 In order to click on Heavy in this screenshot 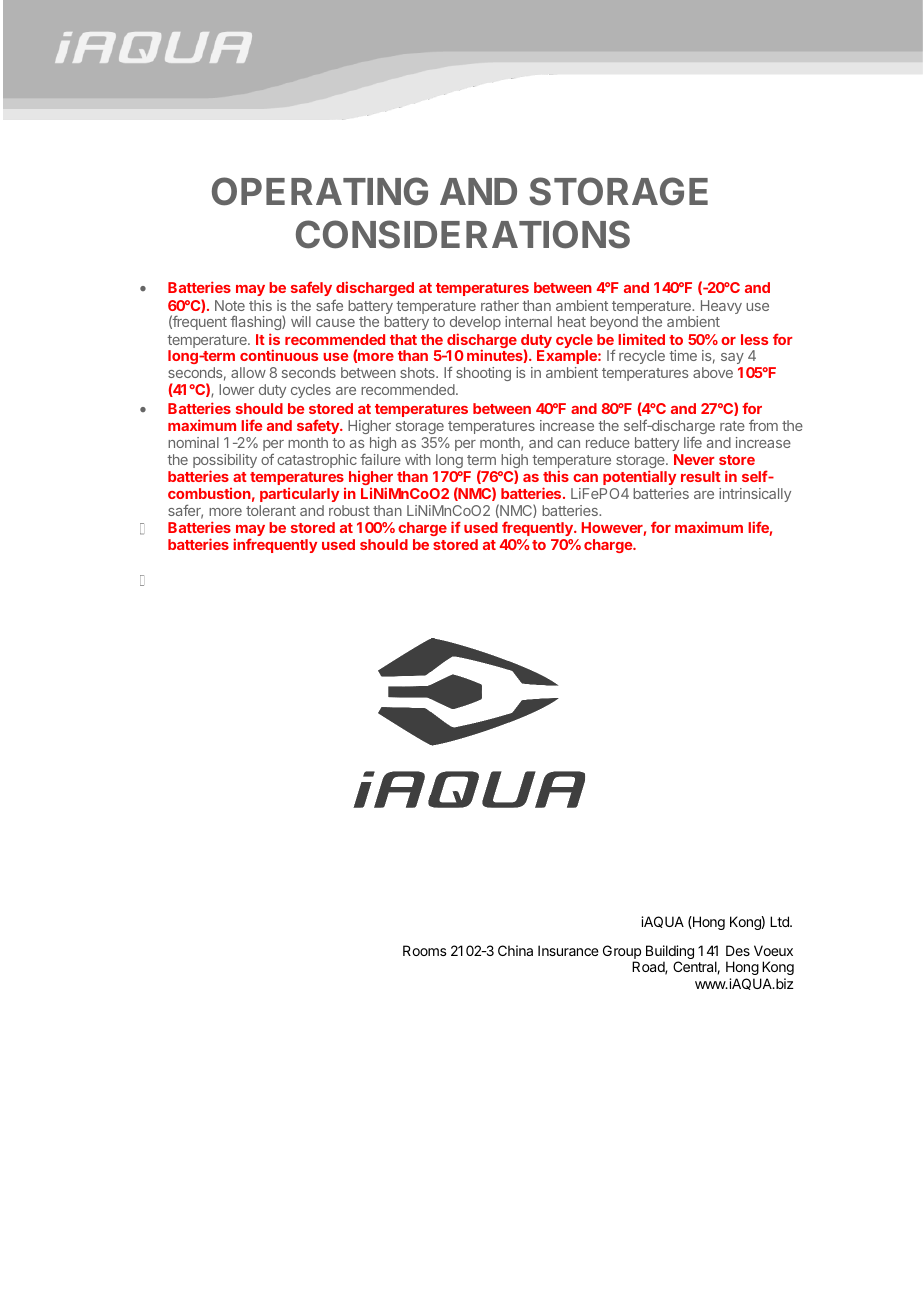, I will do `click(721, 307)`.
